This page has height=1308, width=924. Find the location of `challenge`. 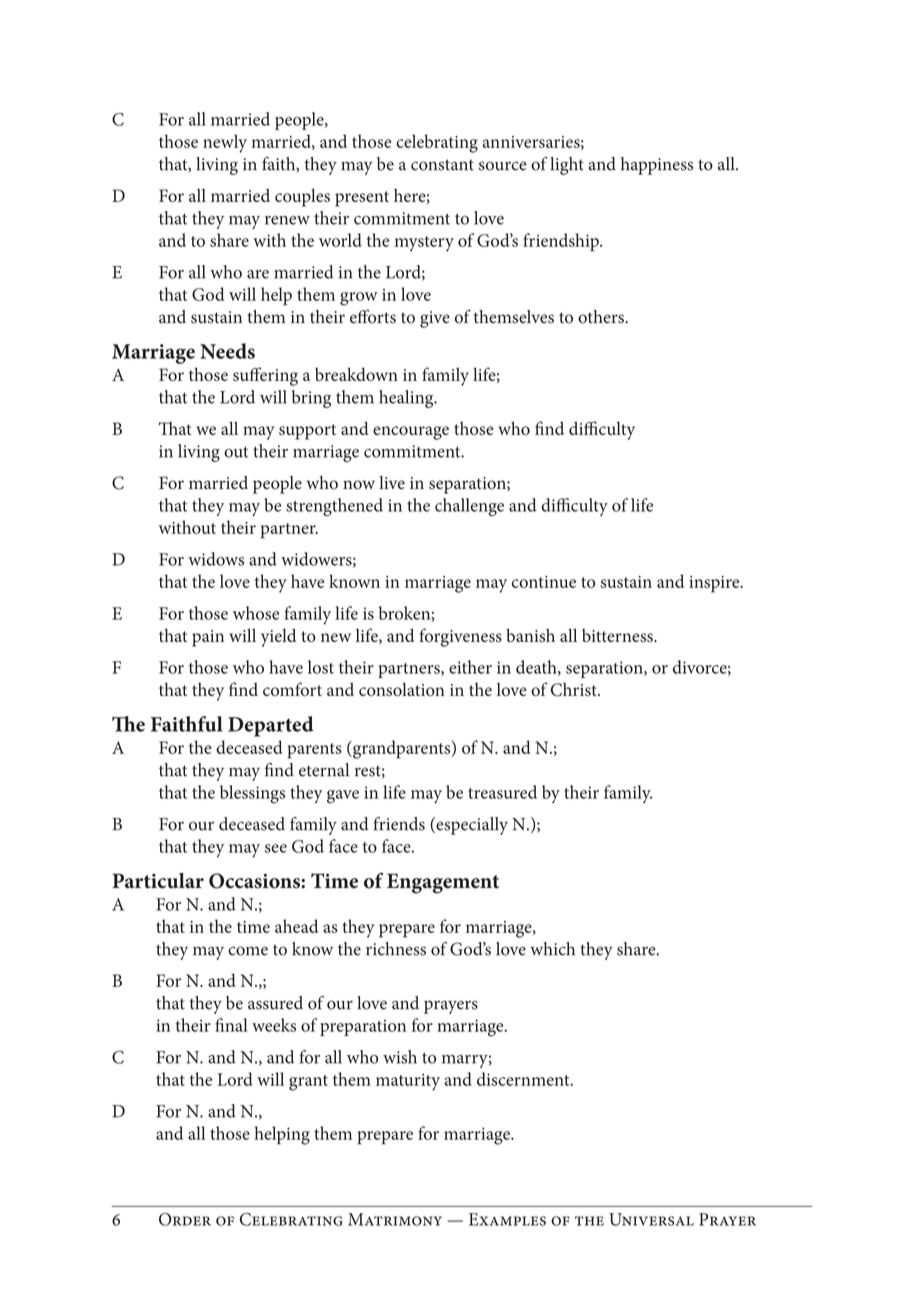

challenge is located at coordinates (469, 507).
